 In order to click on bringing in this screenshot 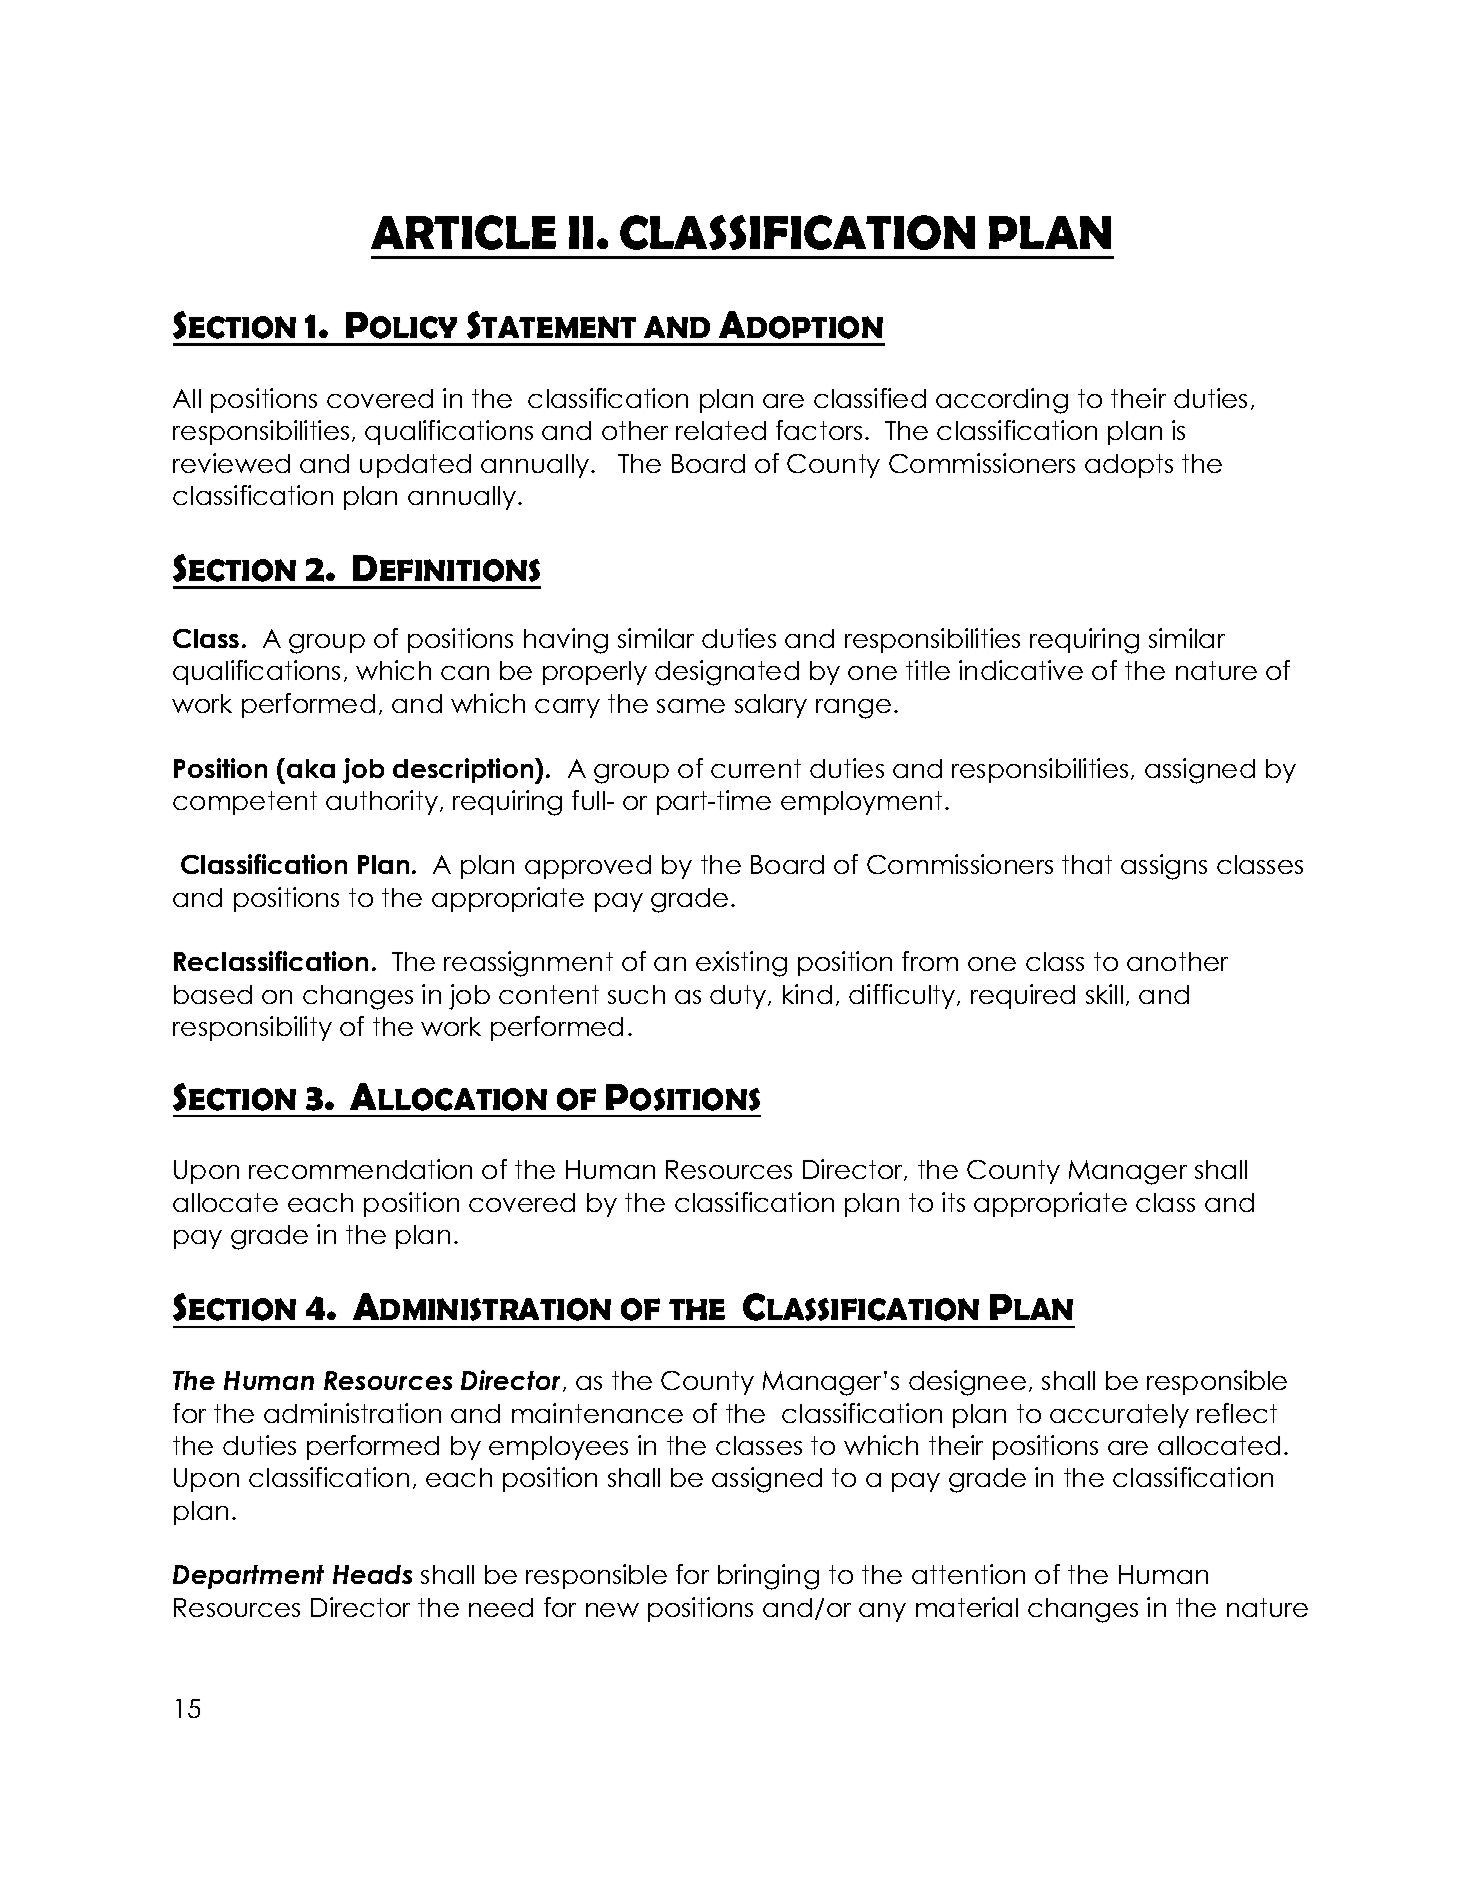, I will do `click(768, 1577)`.
